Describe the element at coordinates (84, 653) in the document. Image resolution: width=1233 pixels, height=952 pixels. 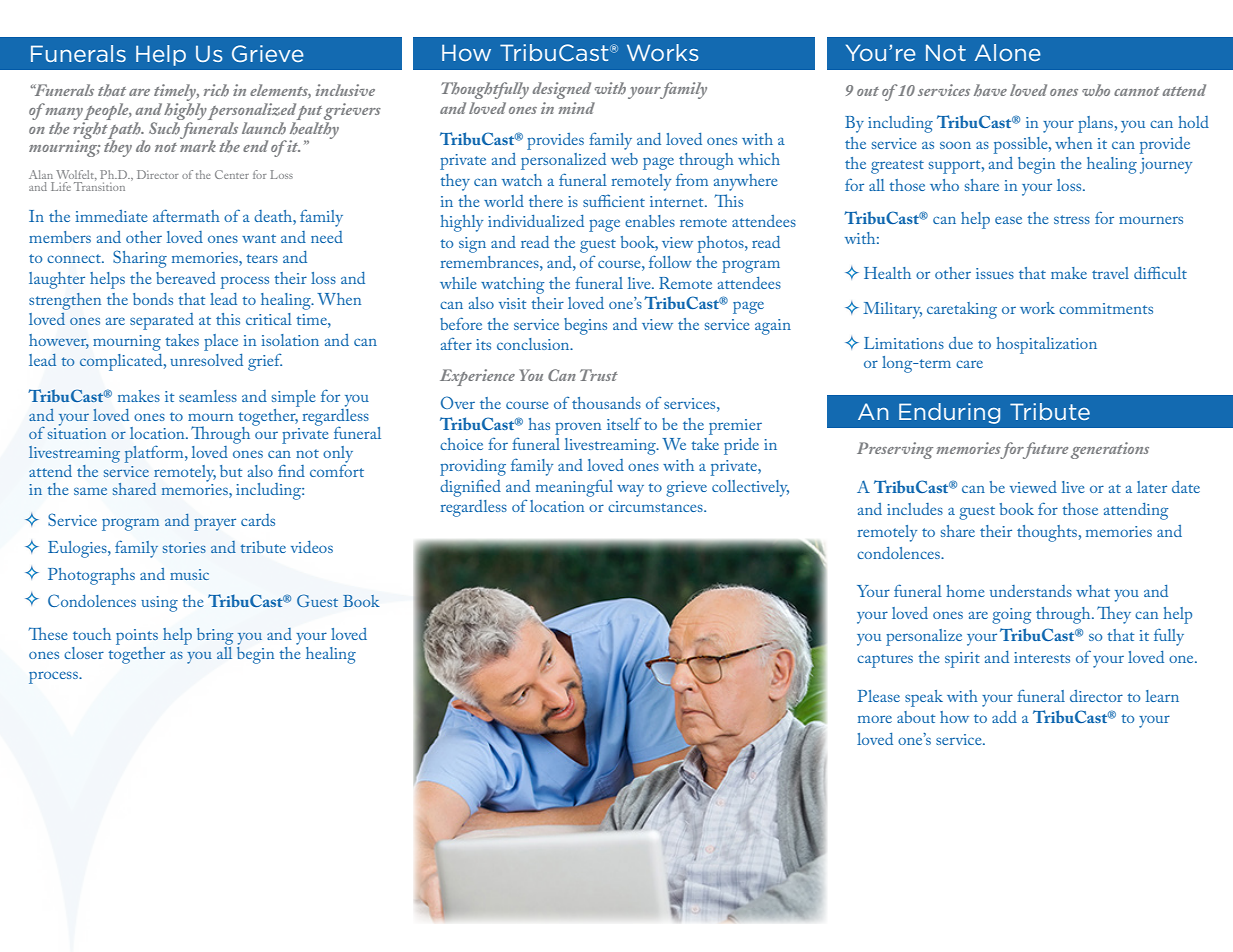
I see `closer` at that location.
